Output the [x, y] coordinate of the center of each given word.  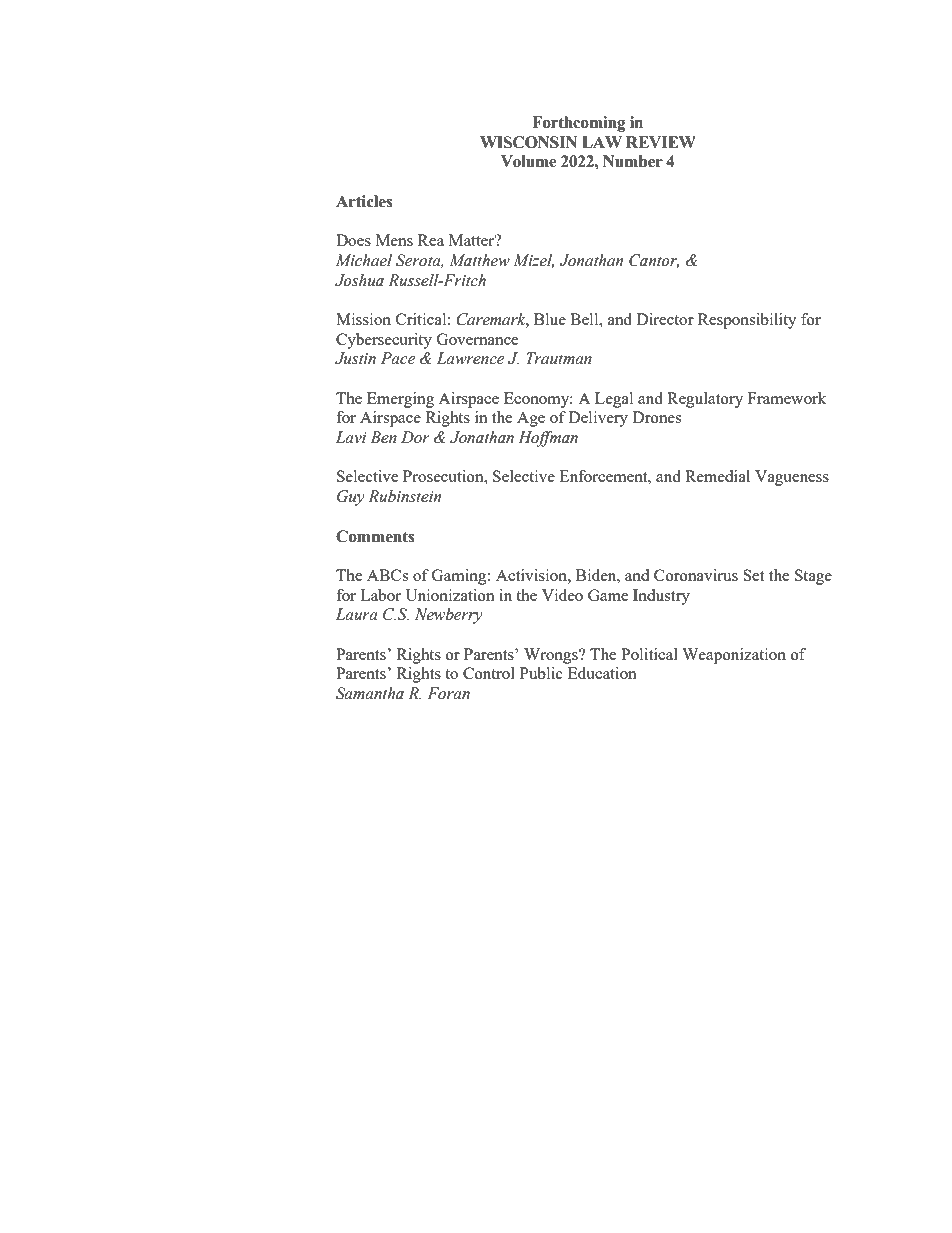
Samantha [370, 693]
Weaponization [734, 656]
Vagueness [792, 478]
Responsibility [747, 321]
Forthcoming [579, 124]
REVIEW [661, 142]
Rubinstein [404, 496]
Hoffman [548, 439]
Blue [550, 319]
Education [602, 673]
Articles [364, 201]
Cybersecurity [384, 341]
